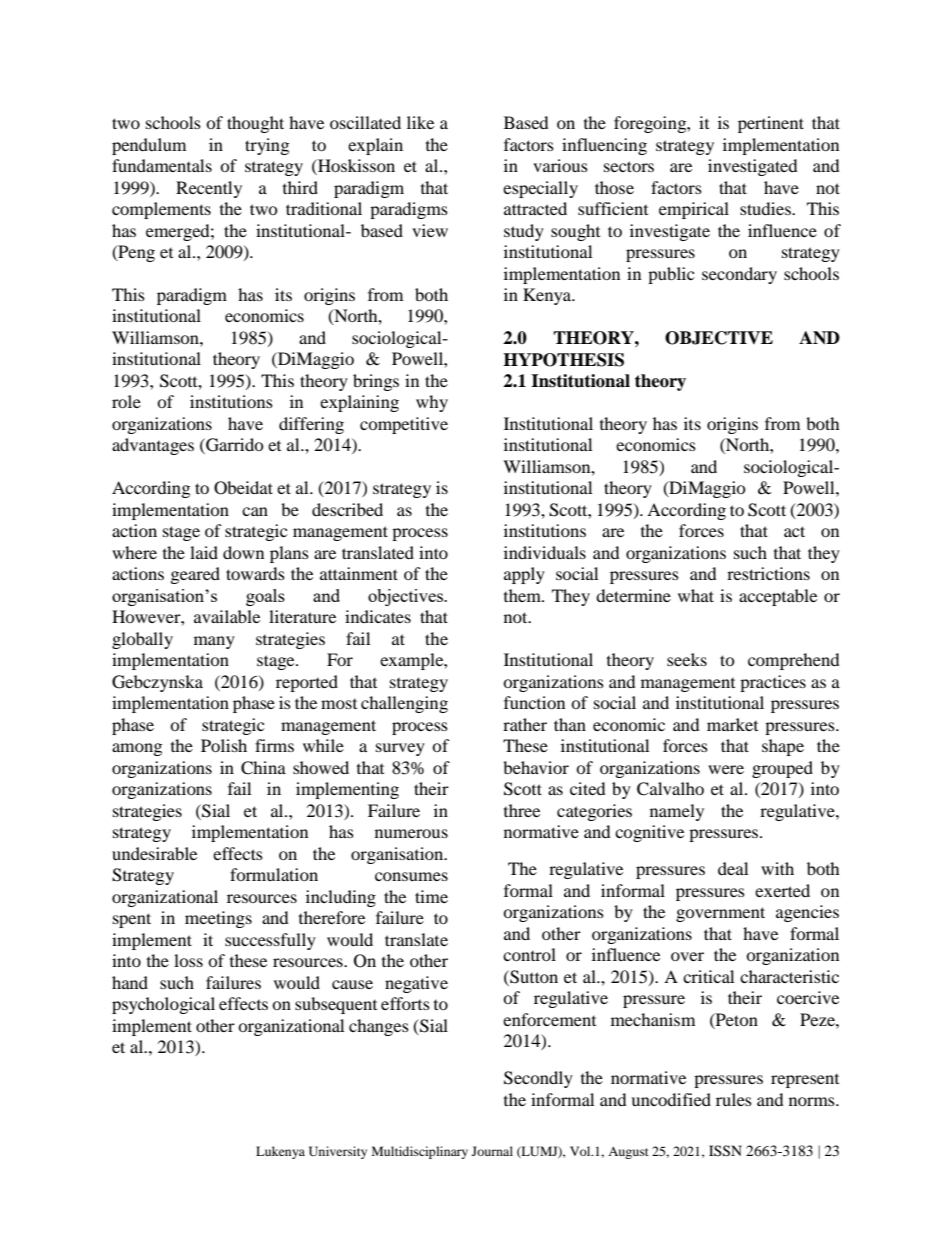 The height and width of the screenshot is (1233, 952). What do you see at coordinates (687, 659) in the screenshot?
I see `seeks` at bounding box center [687, 659].
